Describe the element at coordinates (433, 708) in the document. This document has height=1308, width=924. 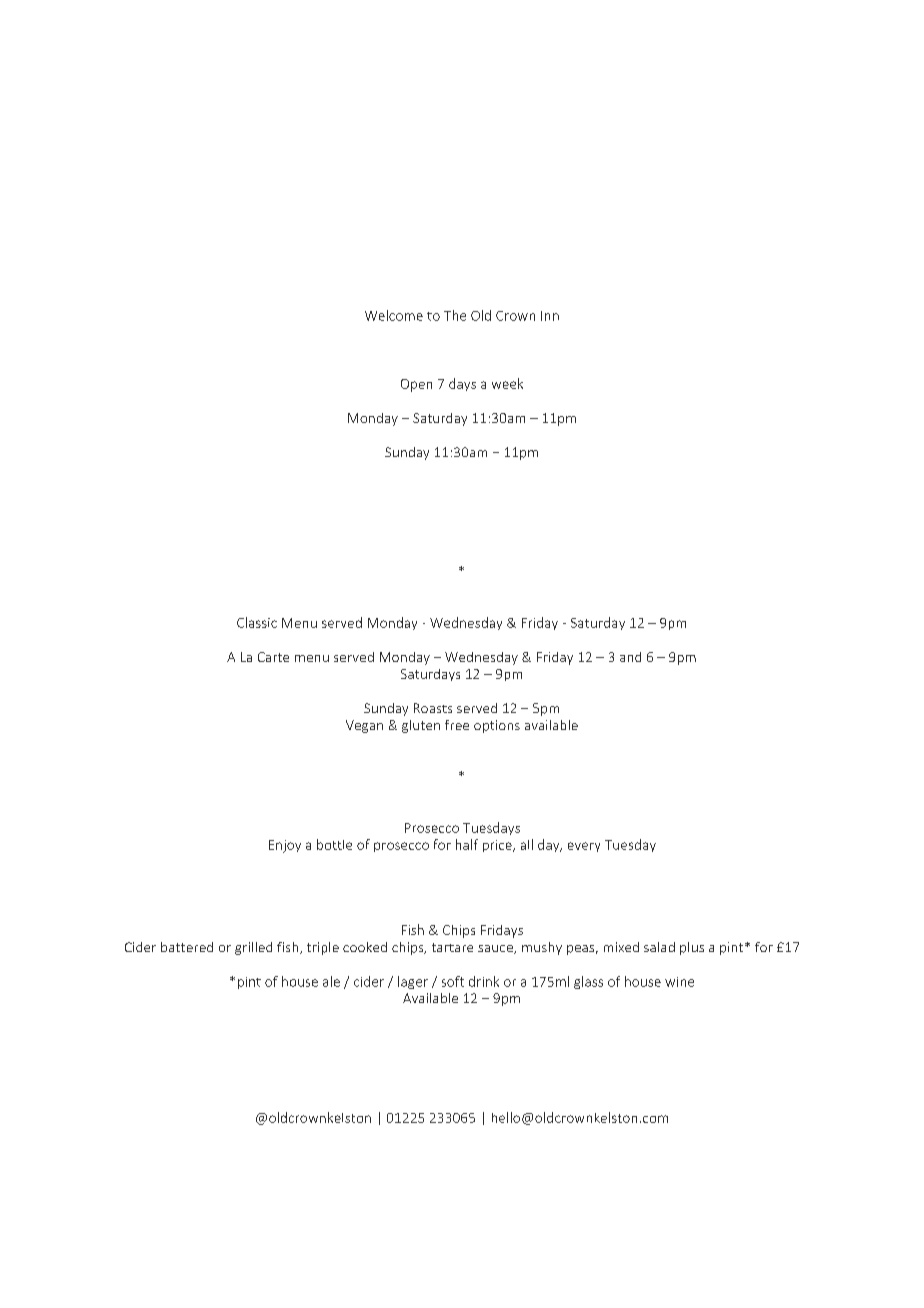
I see `Roasts` at that location.
